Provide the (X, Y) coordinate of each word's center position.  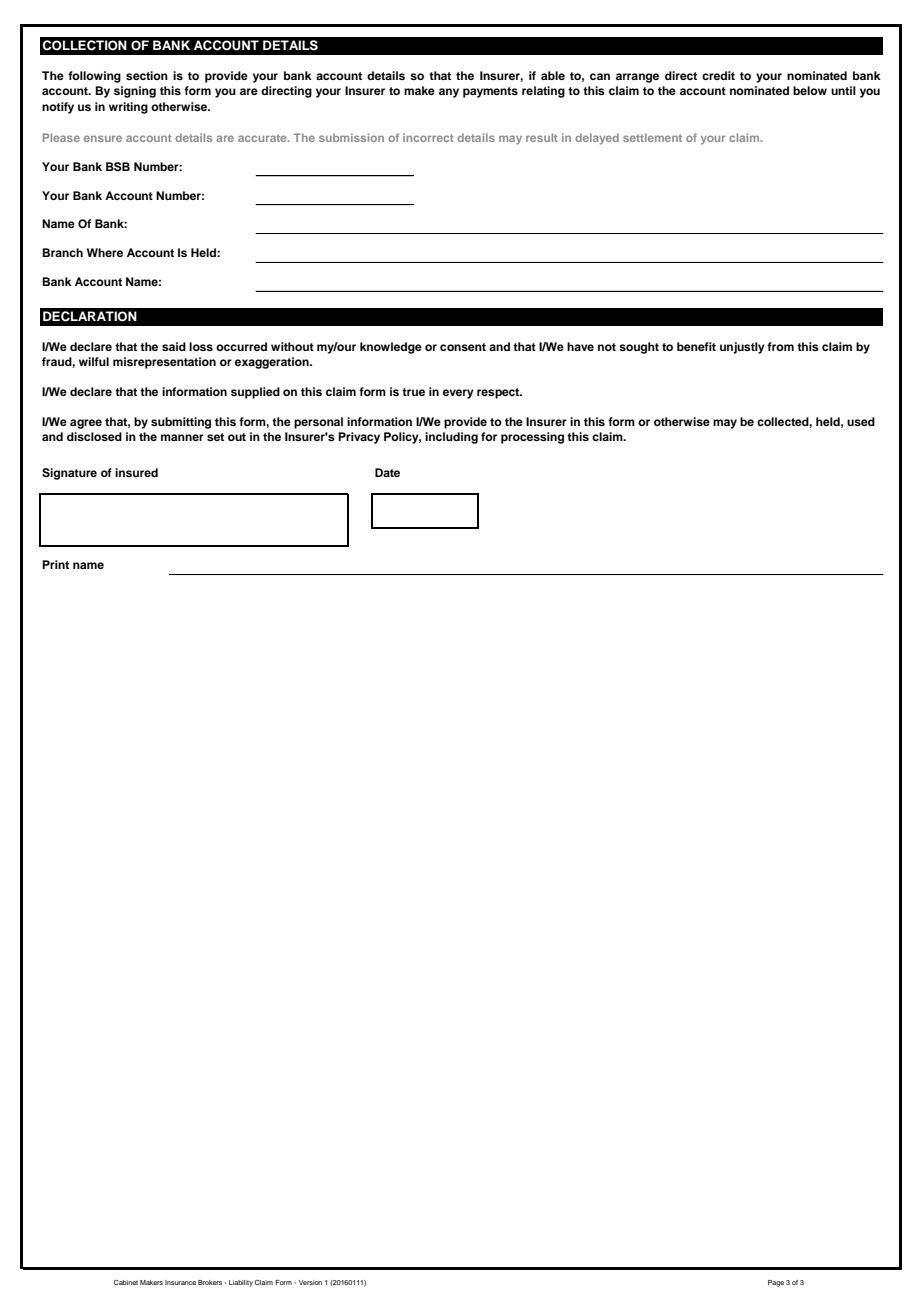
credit (718, 75)
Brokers (210, 1282)
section (147, 75)
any (449, 93)
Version (310, 1282)
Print (55, 564)
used (861, 421)
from (780, 346)
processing (532, 438)
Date (387, 472)
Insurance (180, 1282)
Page (776, 1283)
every (458, 394)
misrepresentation (164, 363)
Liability (241, 1283)
